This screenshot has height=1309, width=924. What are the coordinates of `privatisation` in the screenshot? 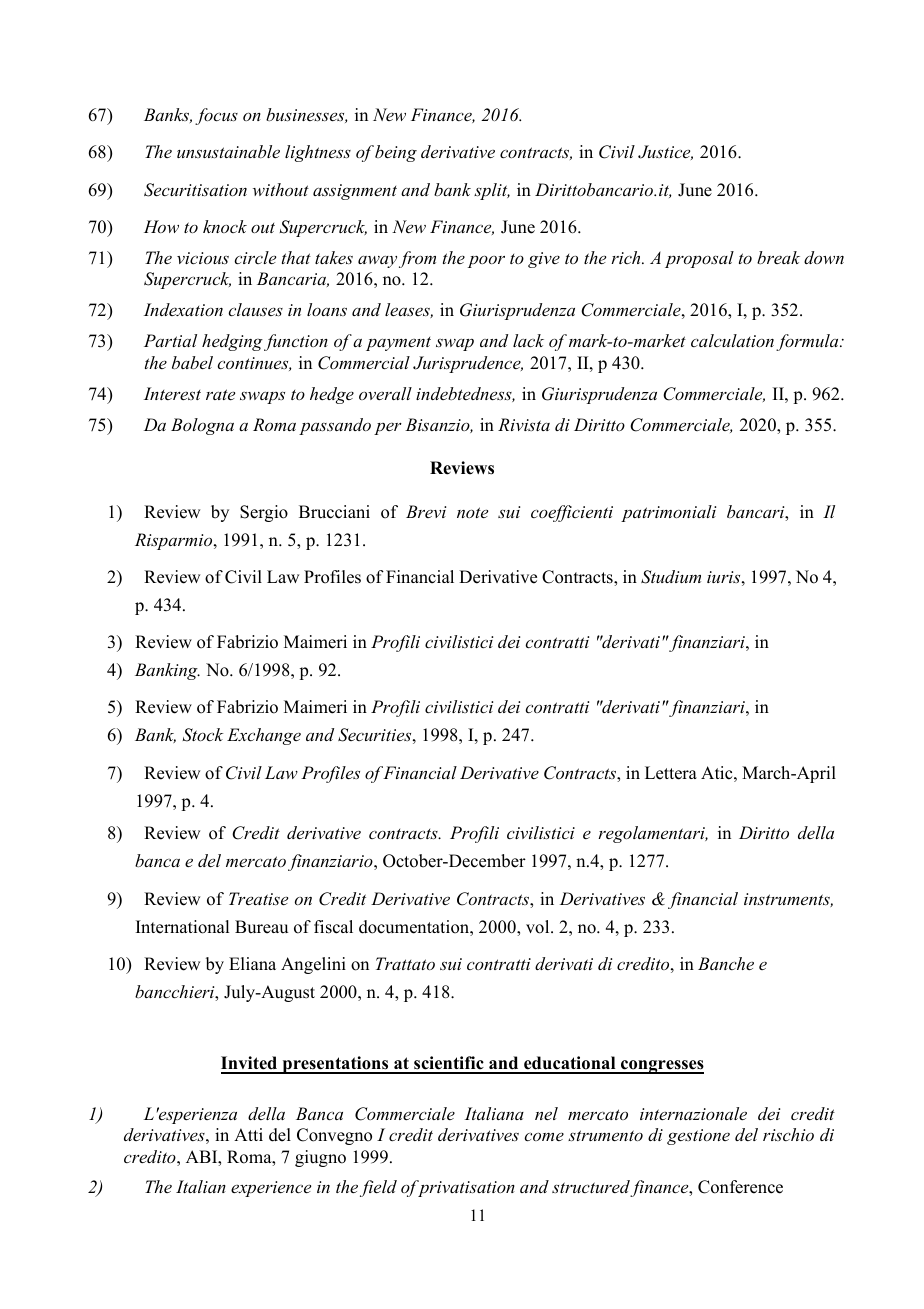 It's located at (465, 1188).
